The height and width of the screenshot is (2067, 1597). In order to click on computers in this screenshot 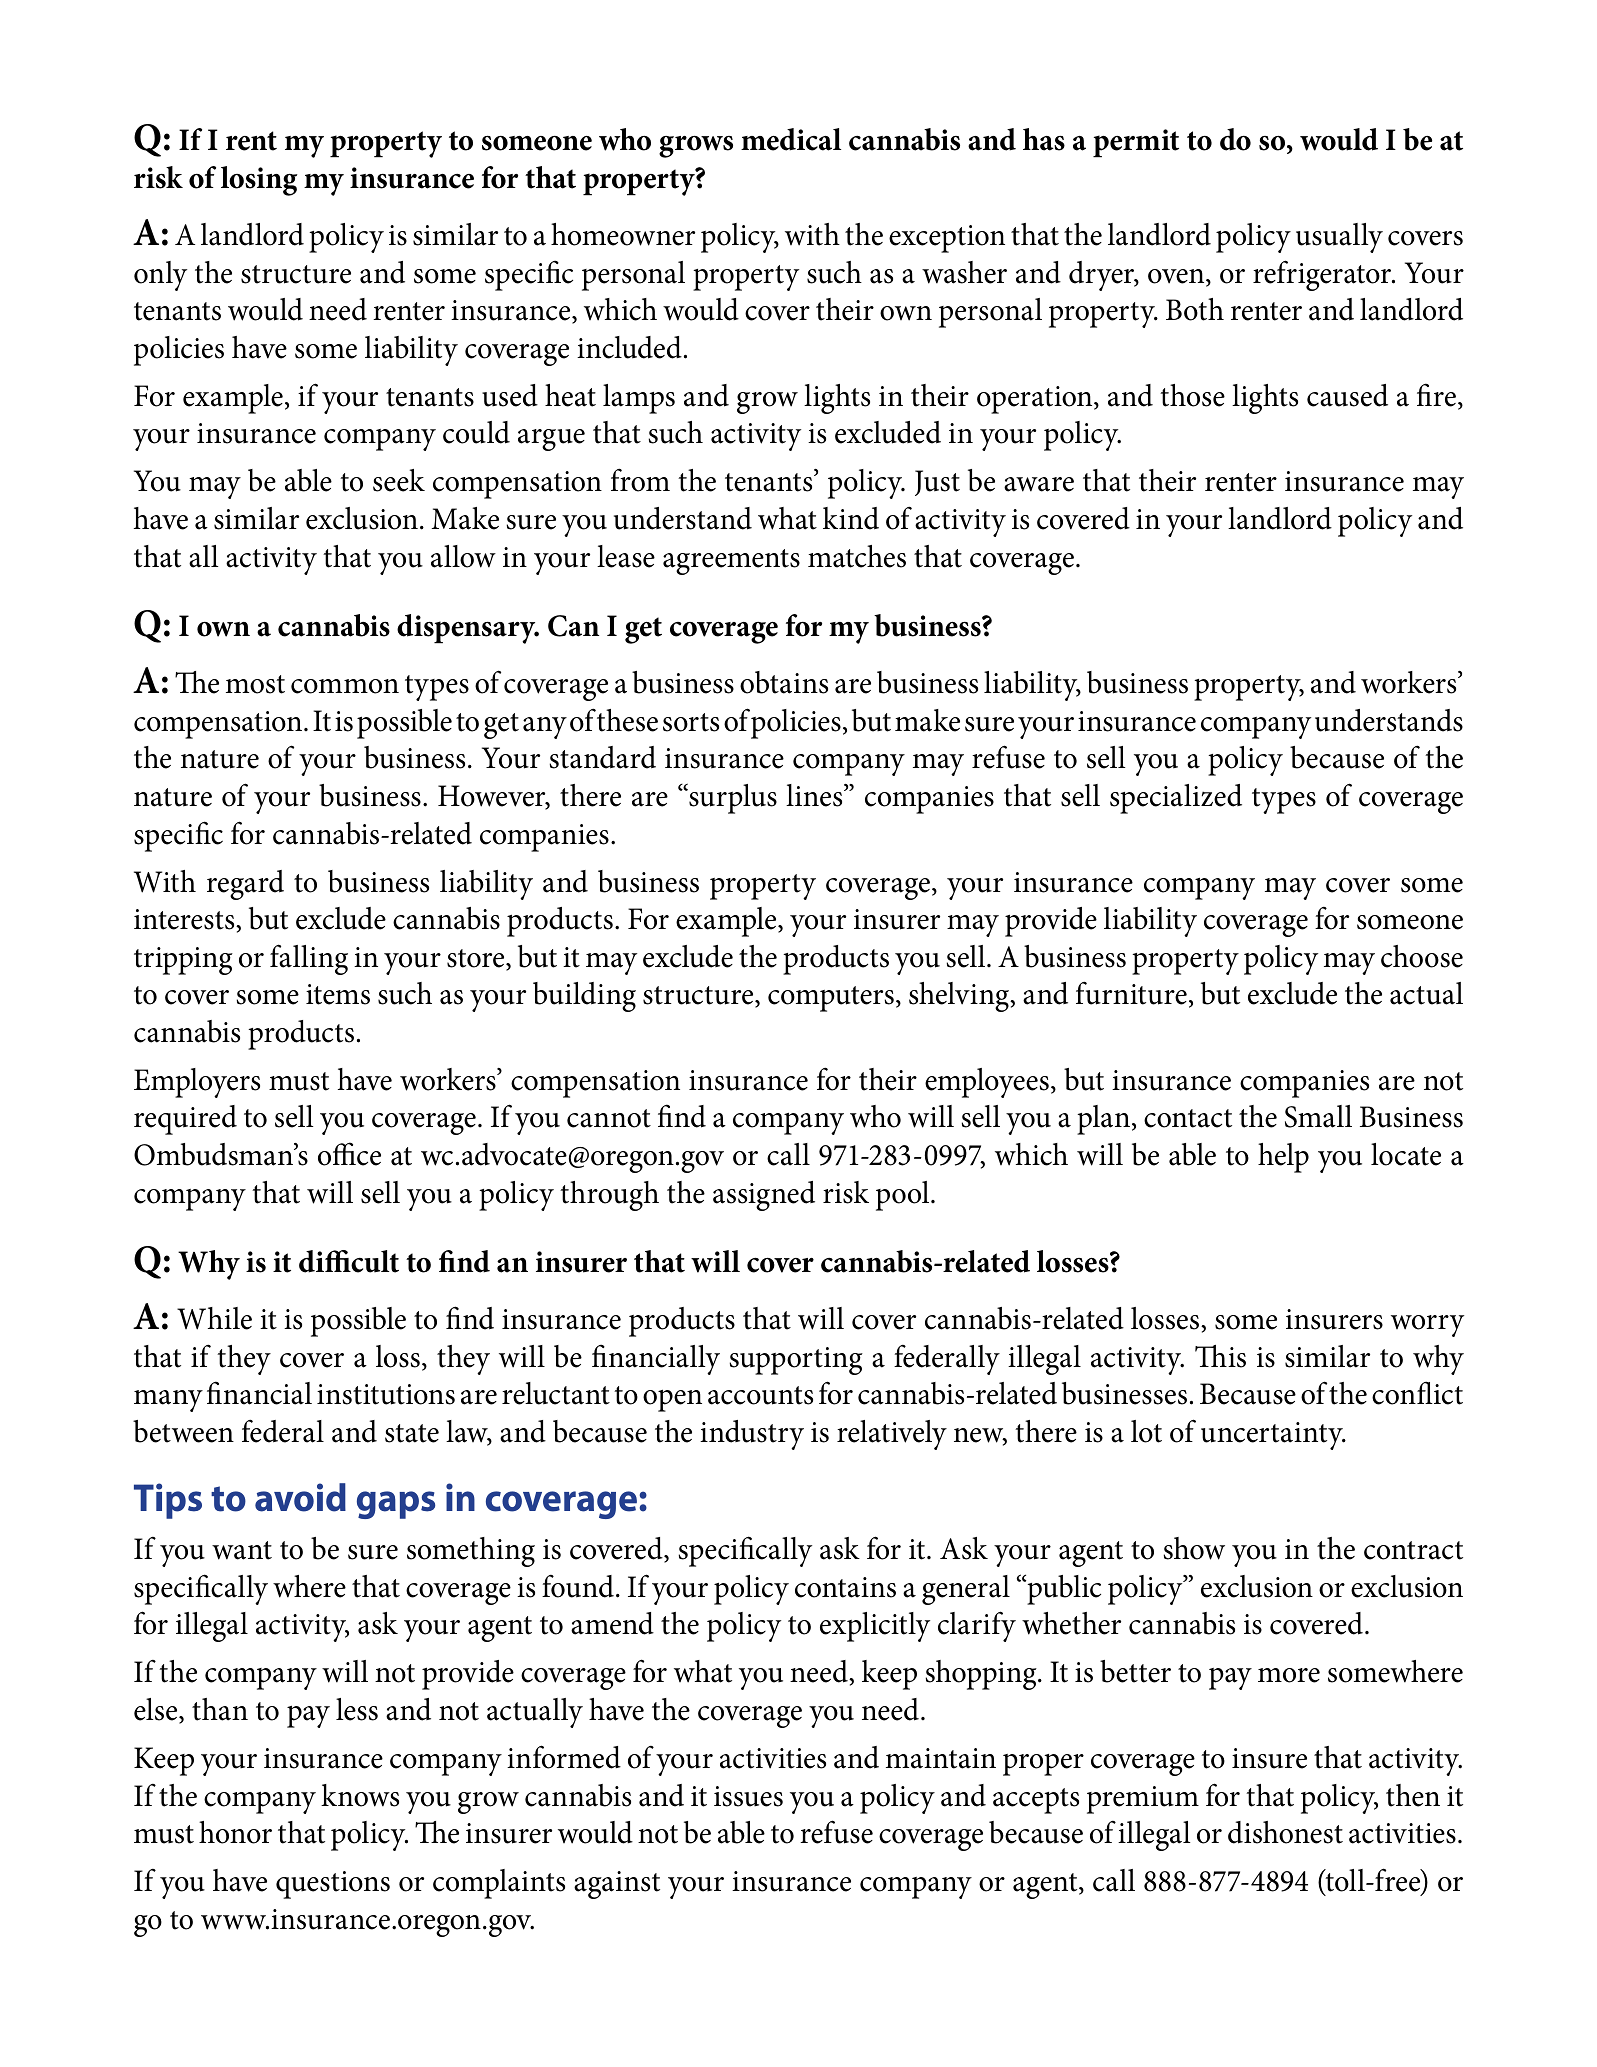, I will do `click(831, 999)`.
